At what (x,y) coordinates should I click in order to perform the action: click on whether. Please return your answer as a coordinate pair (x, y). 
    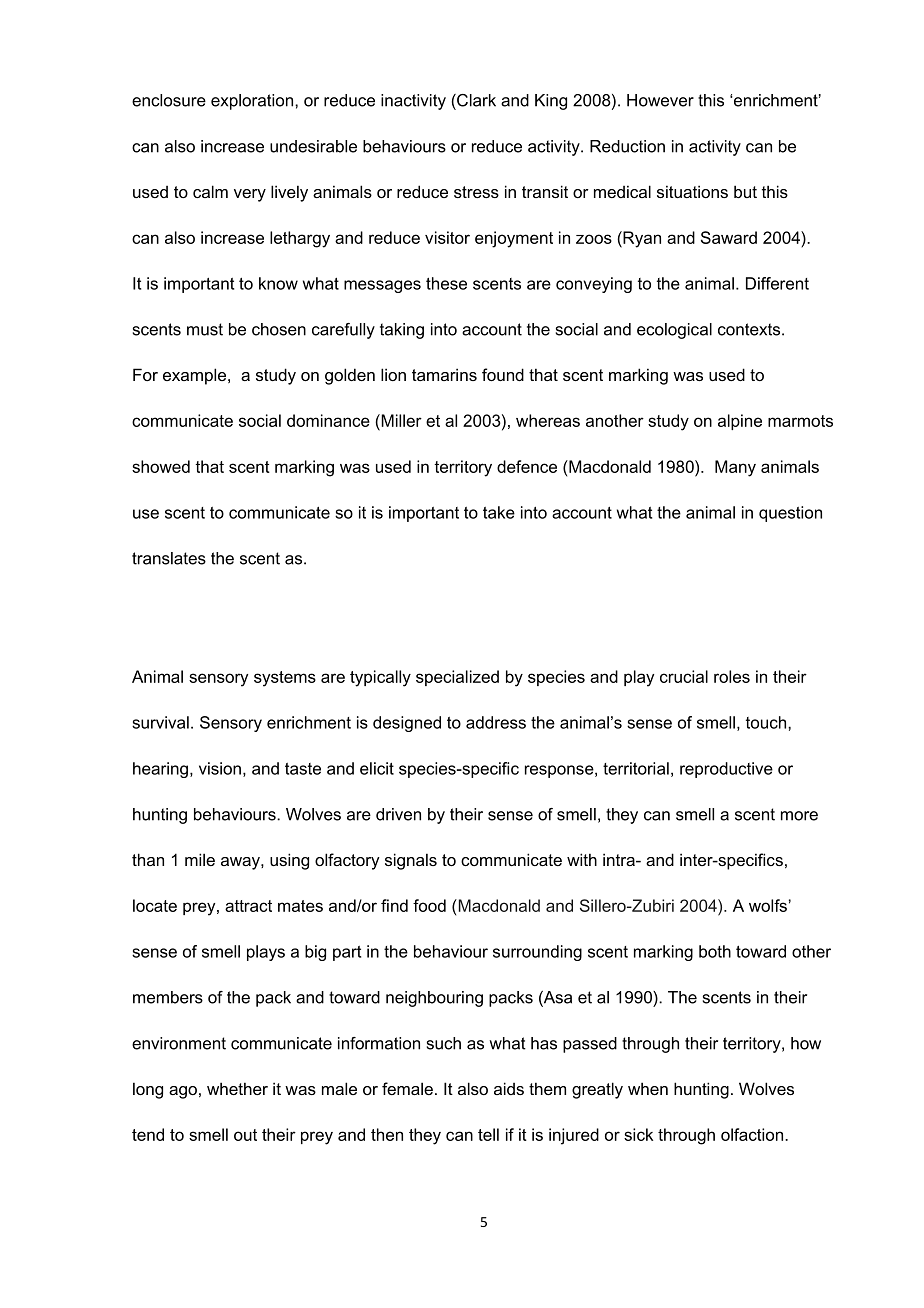
    Looking at the image, I should click on (237, 1088).
